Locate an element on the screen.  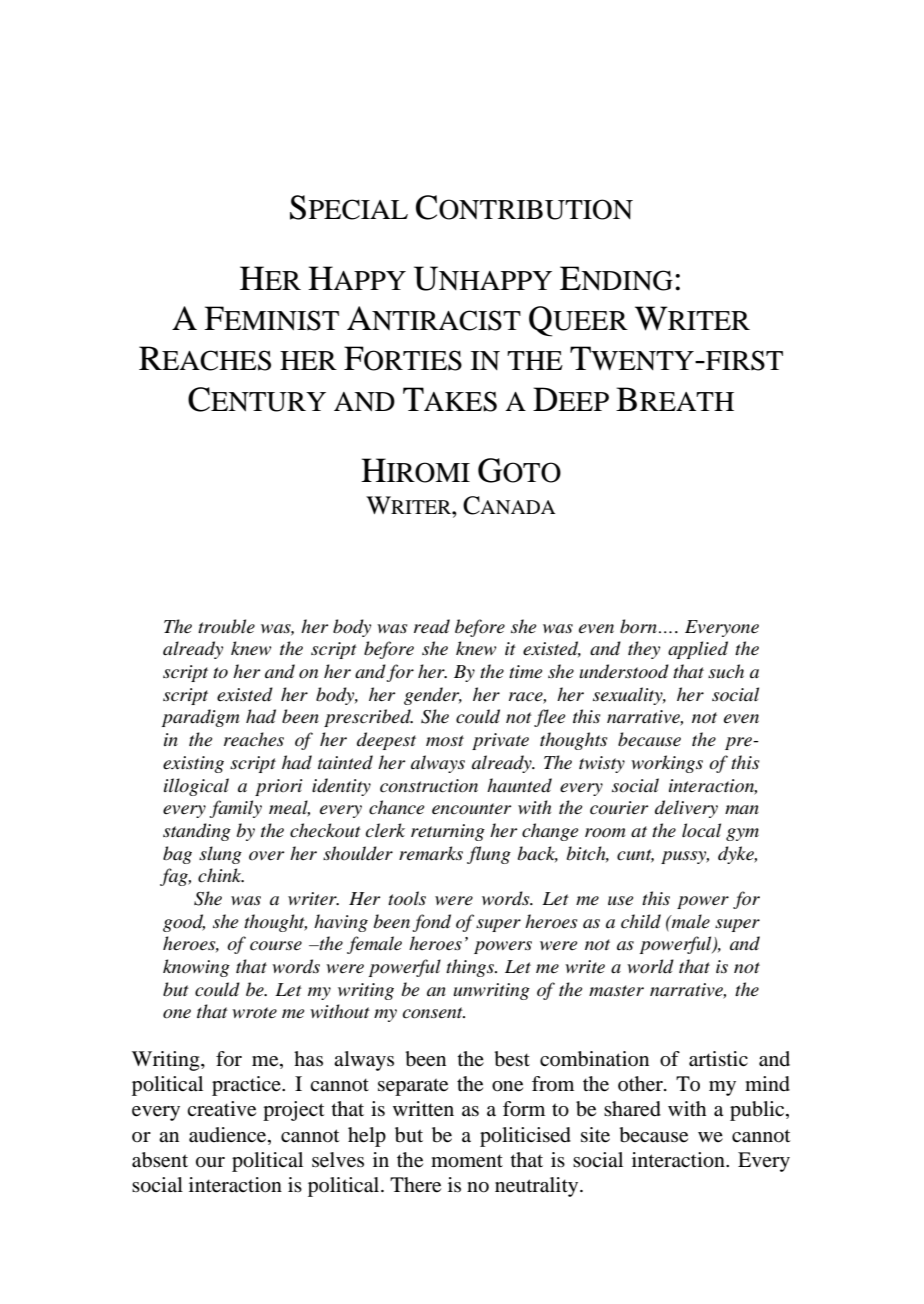
consent is located at coordinates (434, 1013).
